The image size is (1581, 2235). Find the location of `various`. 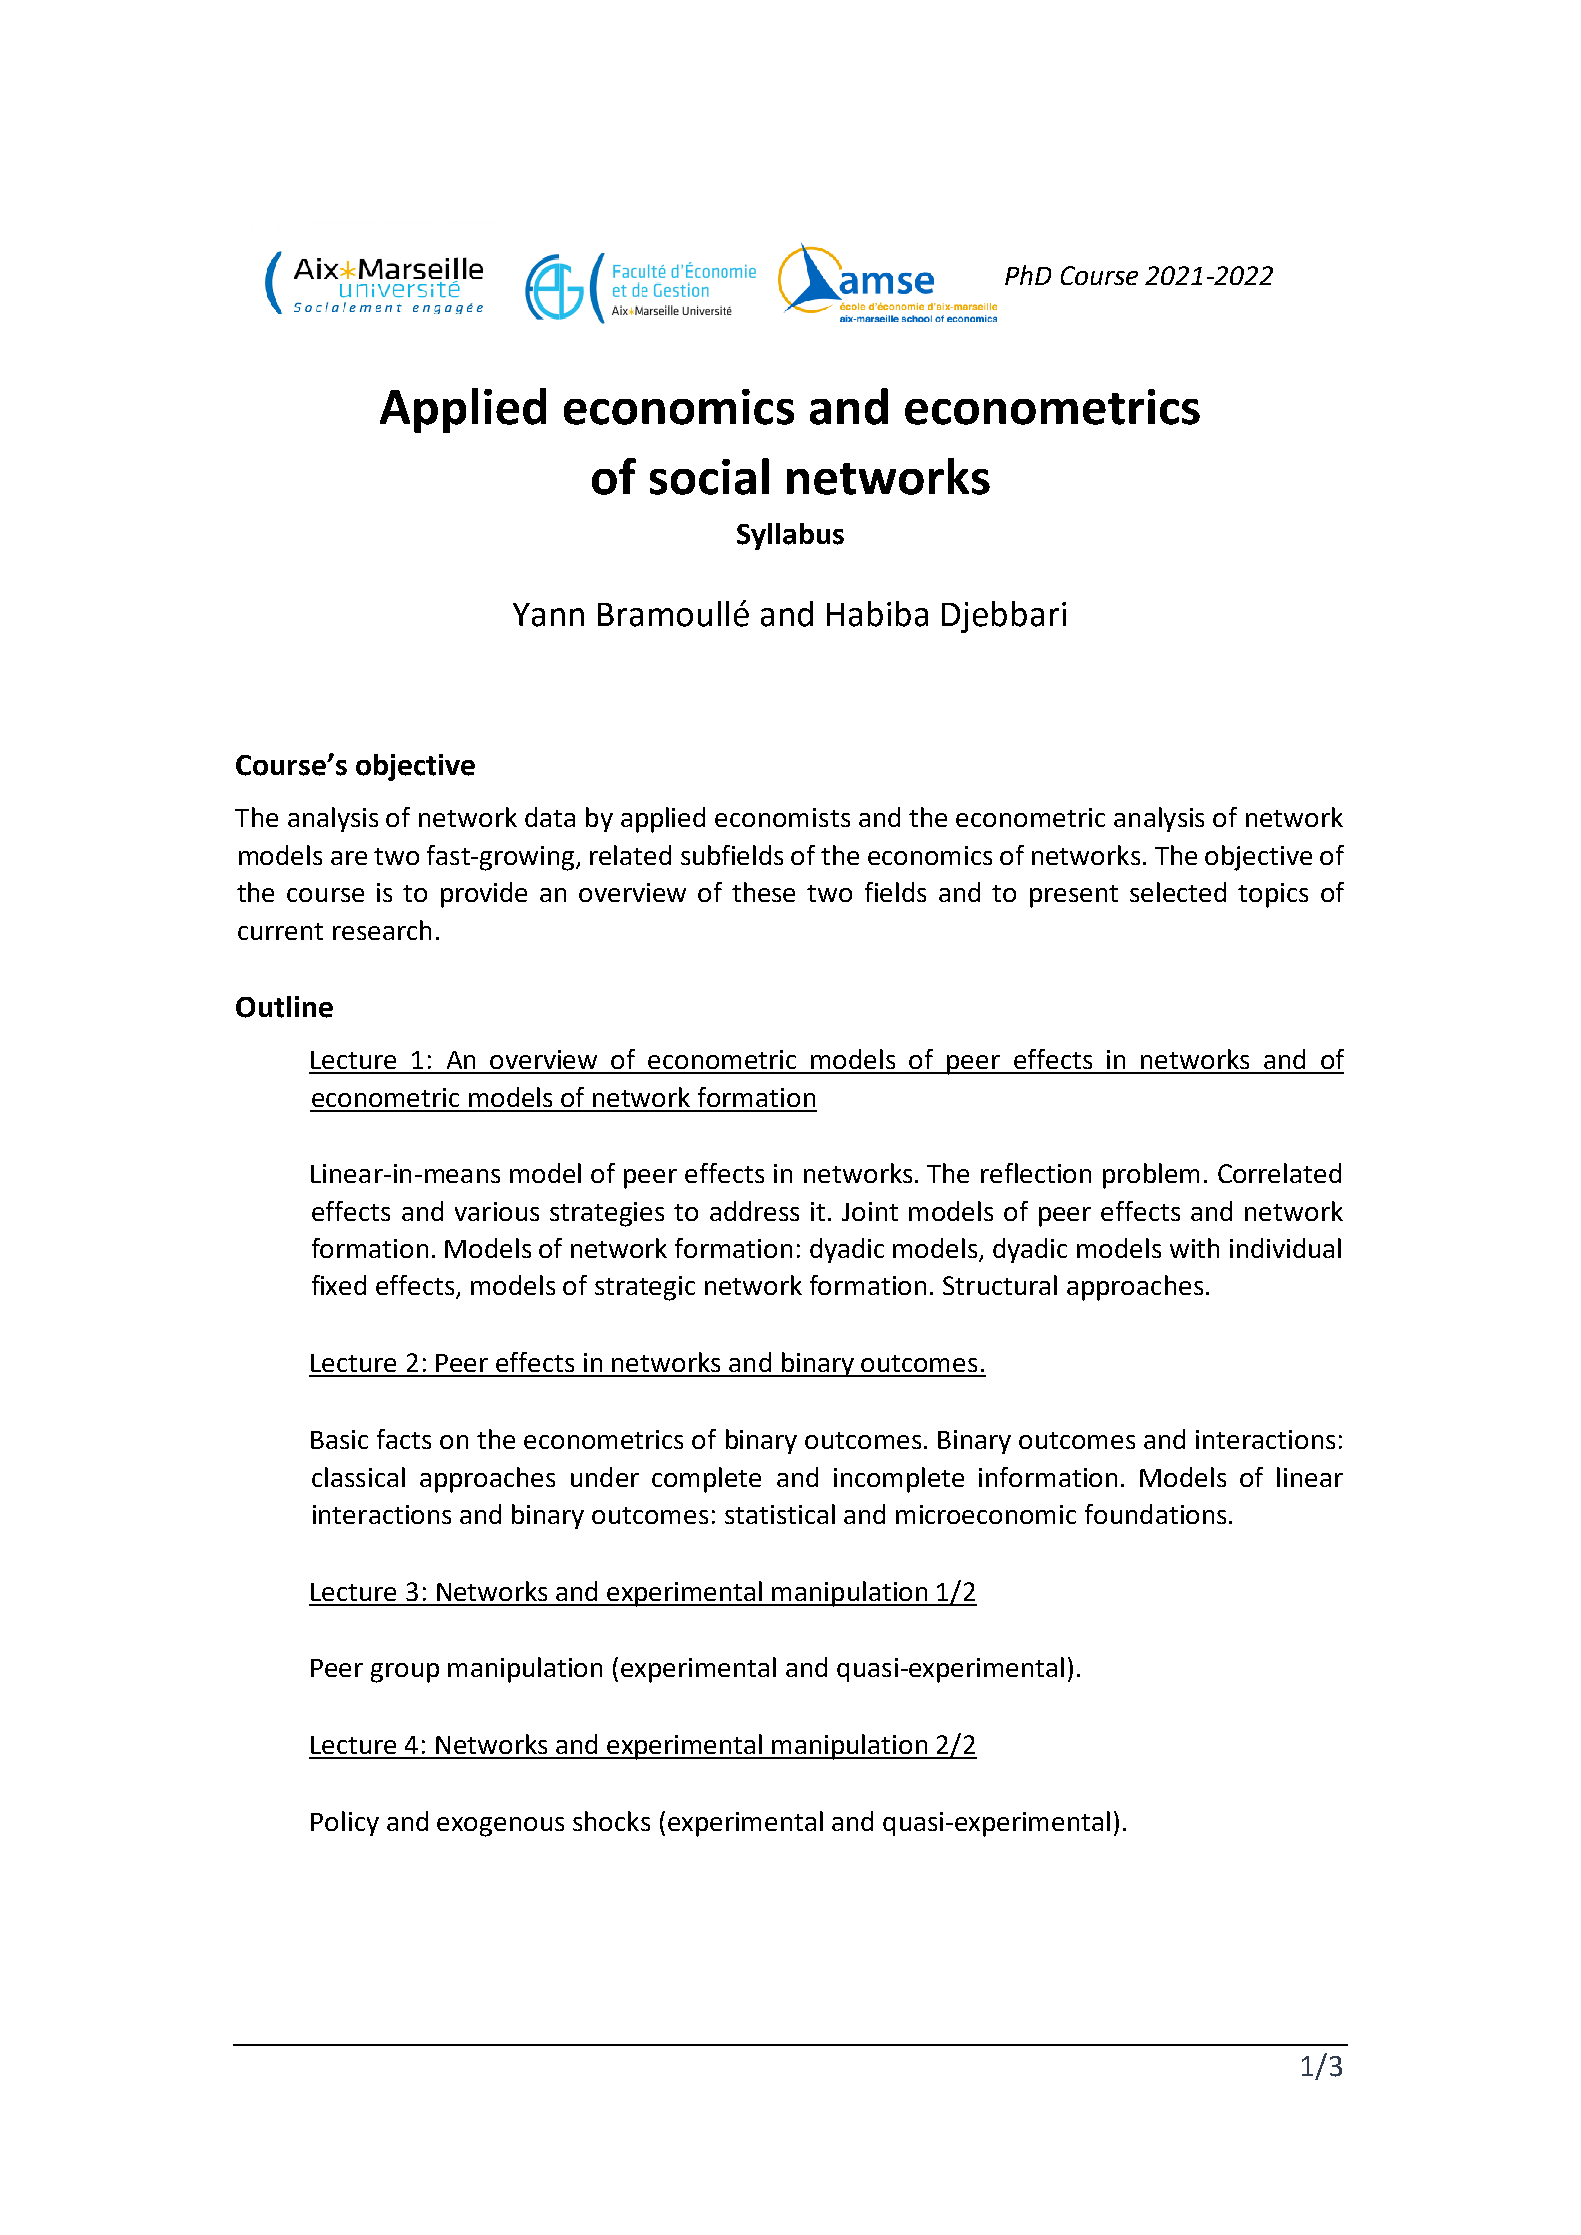

various is located at coordinates (497, 1211).
